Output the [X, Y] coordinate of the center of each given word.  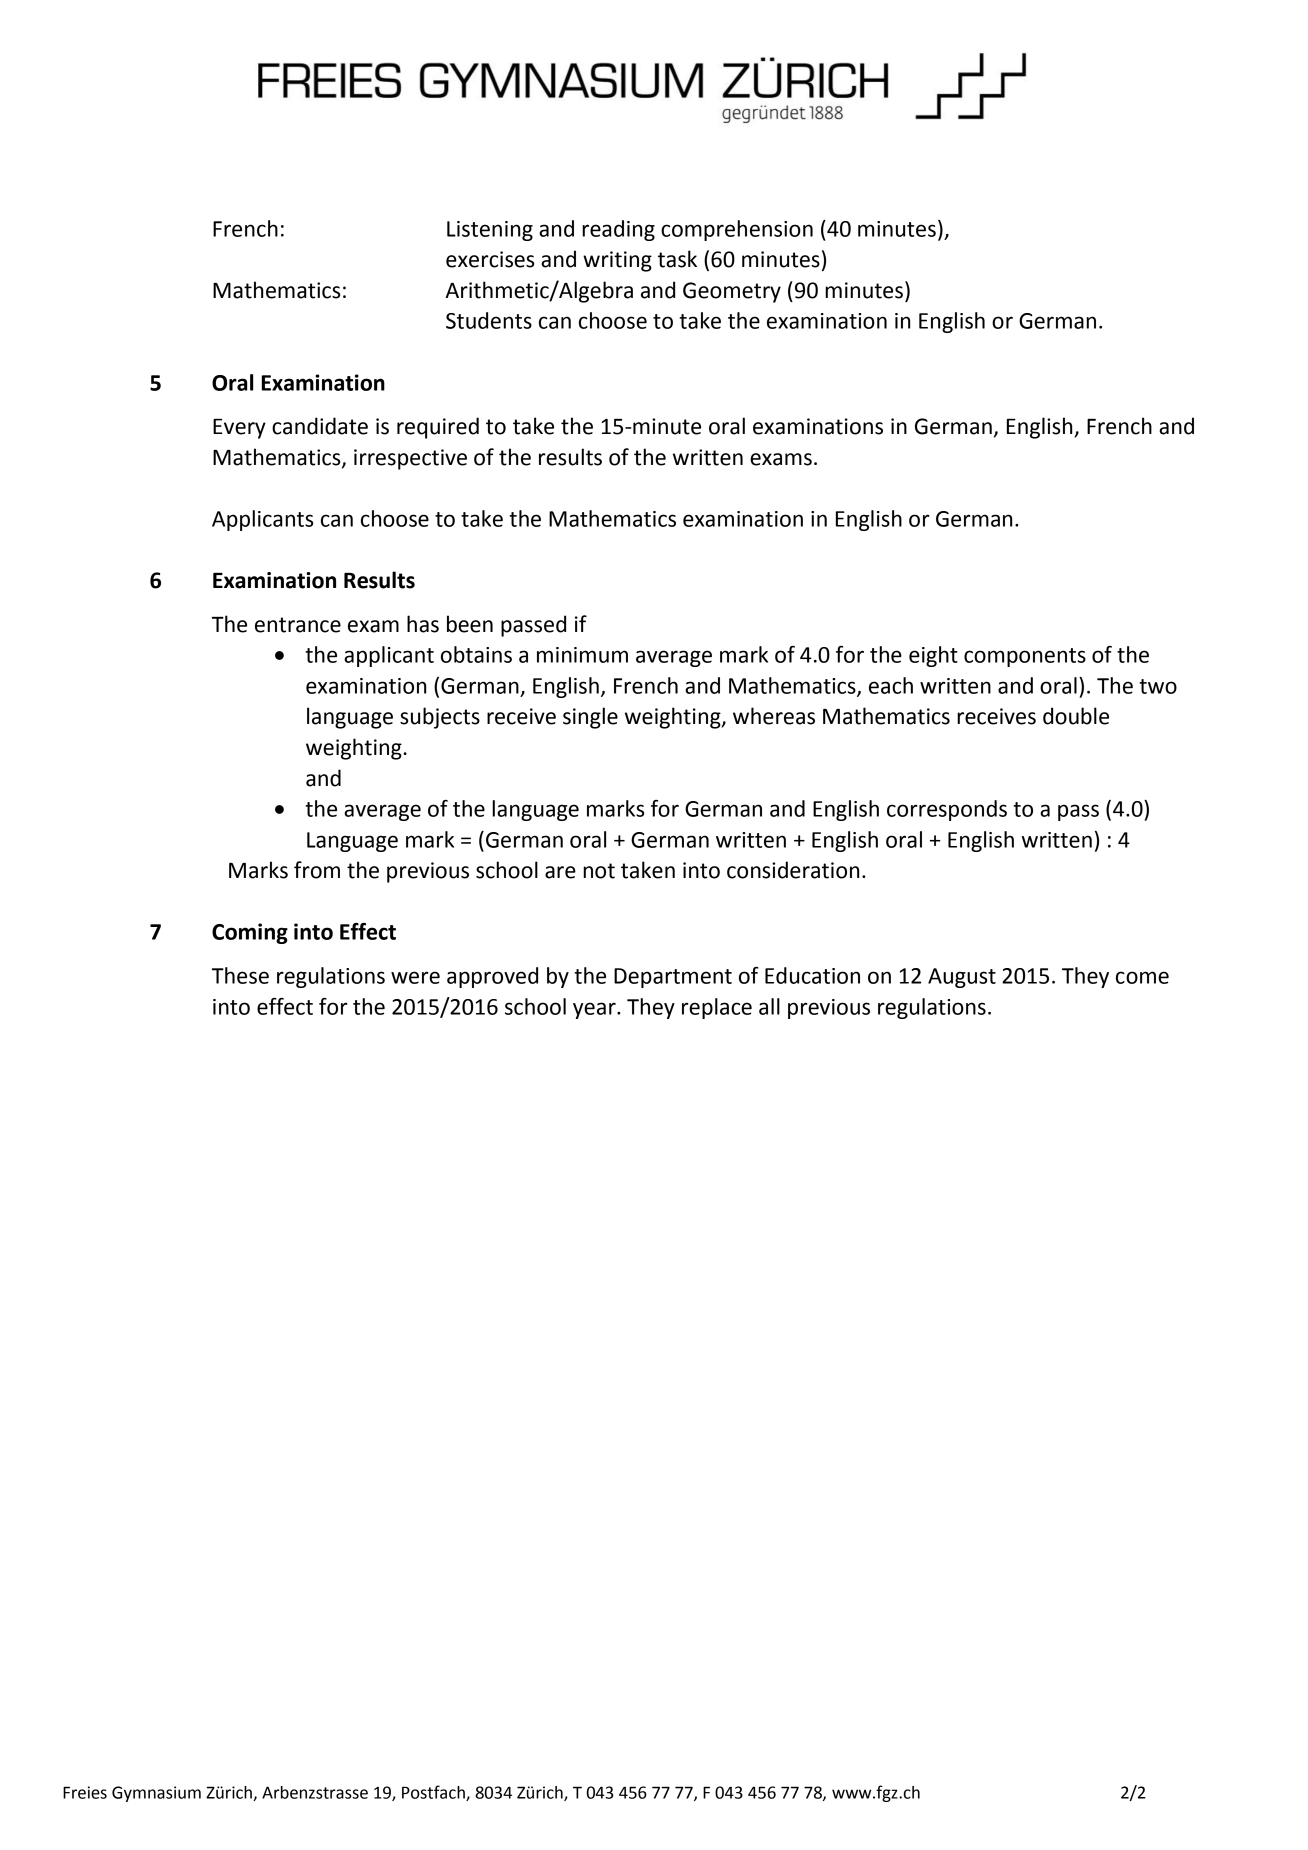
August [962, 978]
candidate [320, 426]
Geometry [732, 292]
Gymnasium [156, 1794]
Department [673, 978]
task [677, 259]
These [240, 975]
